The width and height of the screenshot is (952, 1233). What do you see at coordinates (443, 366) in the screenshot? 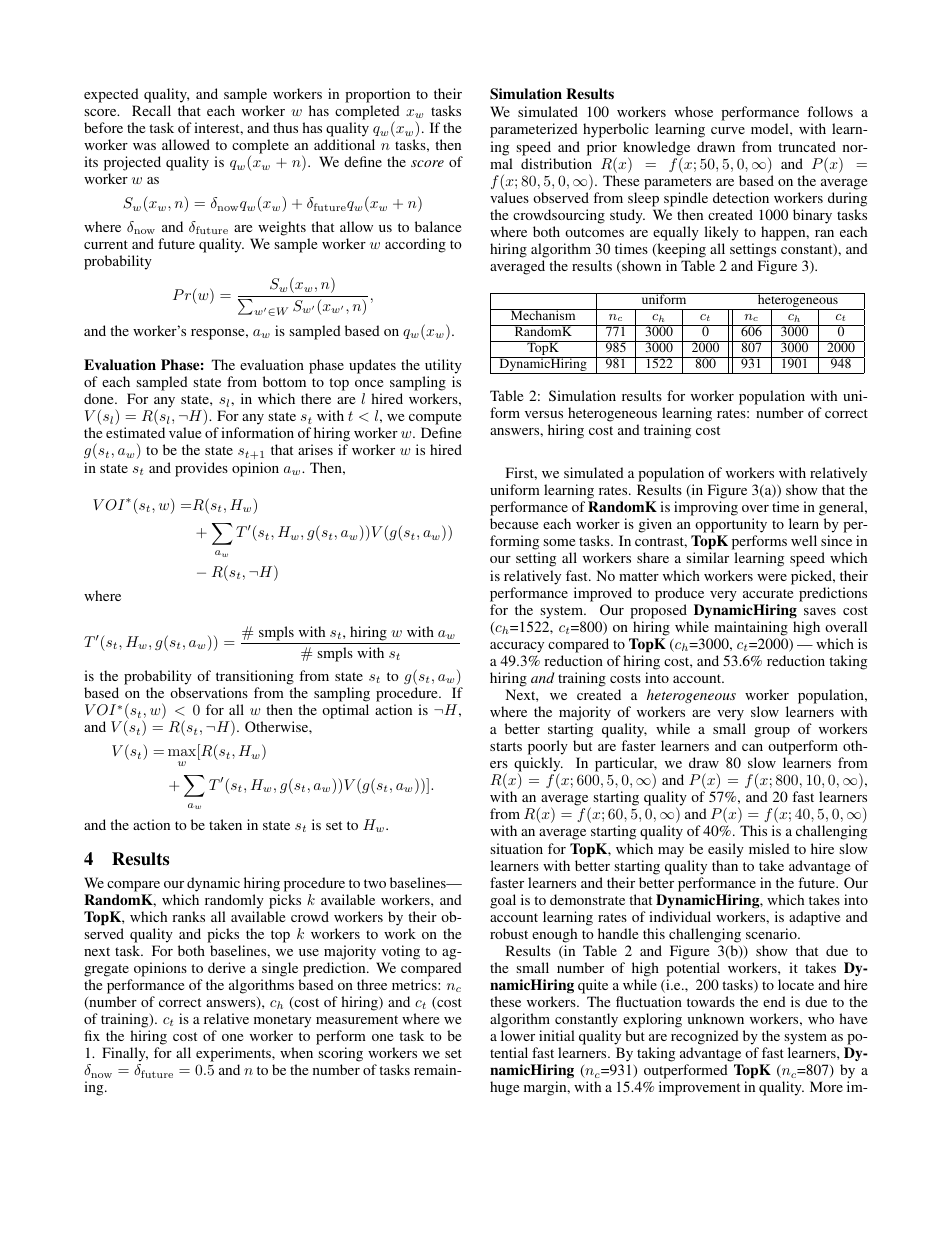
I see `utility` at bounding box center [443, 366].
